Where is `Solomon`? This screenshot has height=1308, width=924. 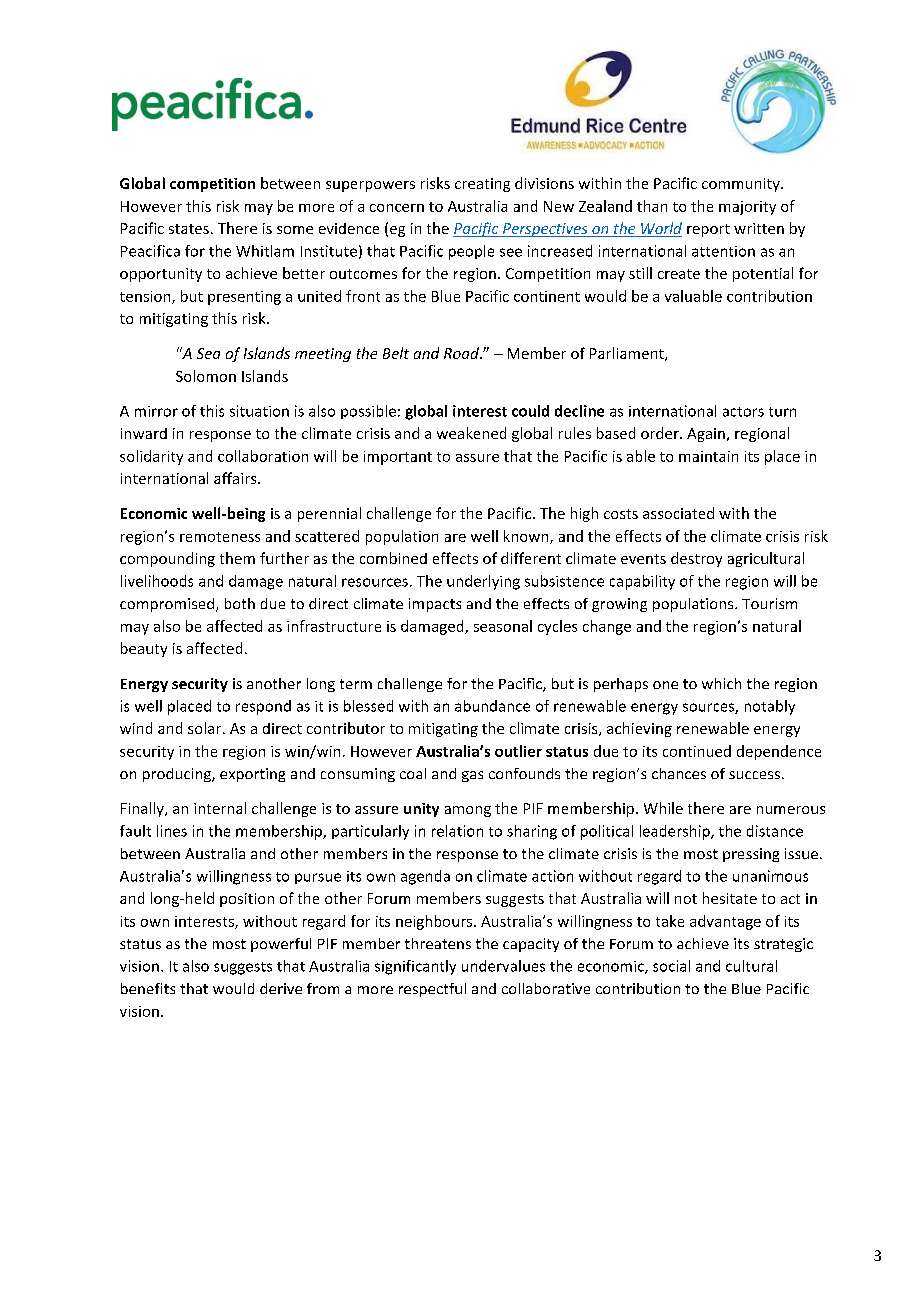 Solomon is located at coordinates (206, 376).
